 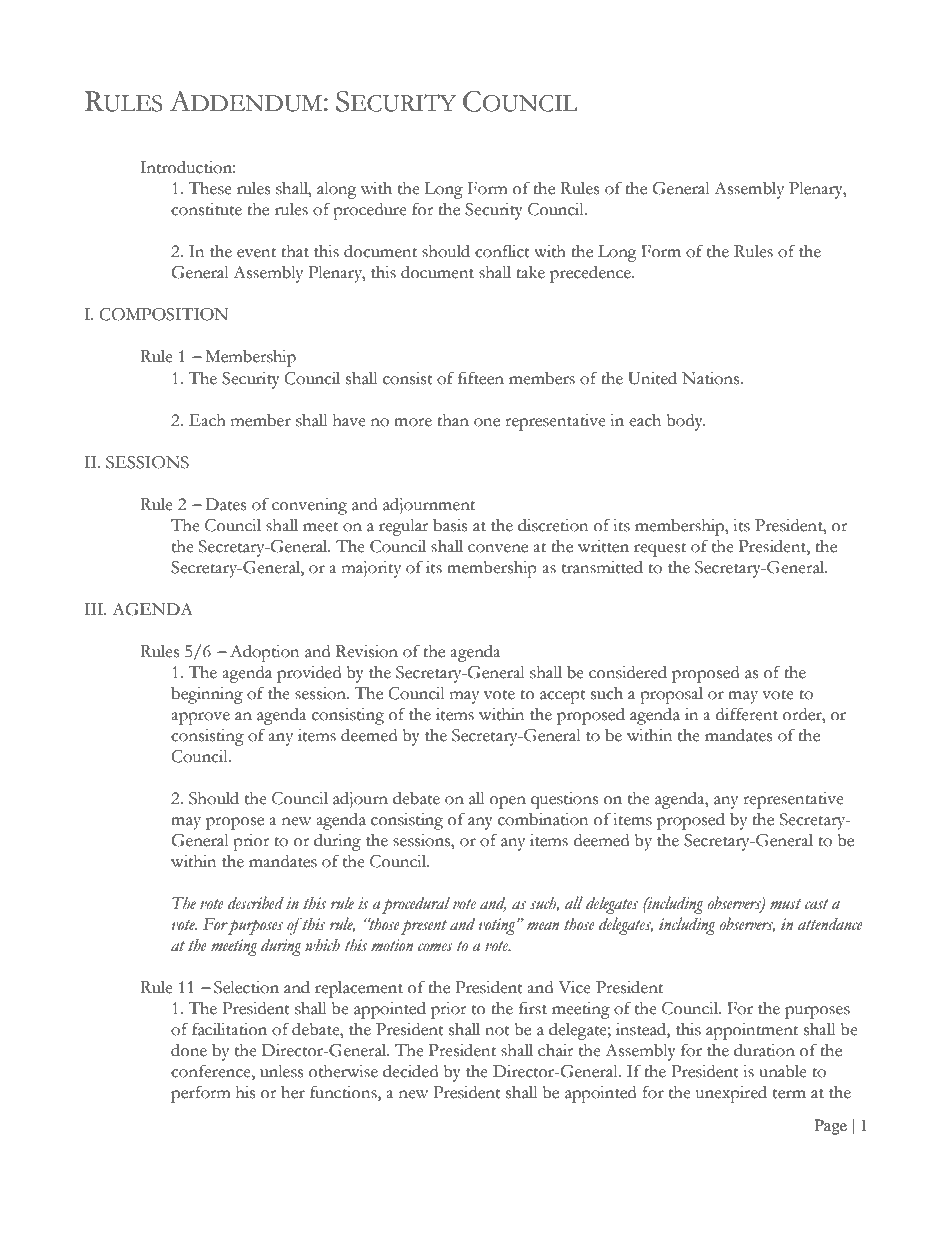 I want to click on than, so click(x=453, y=420).
